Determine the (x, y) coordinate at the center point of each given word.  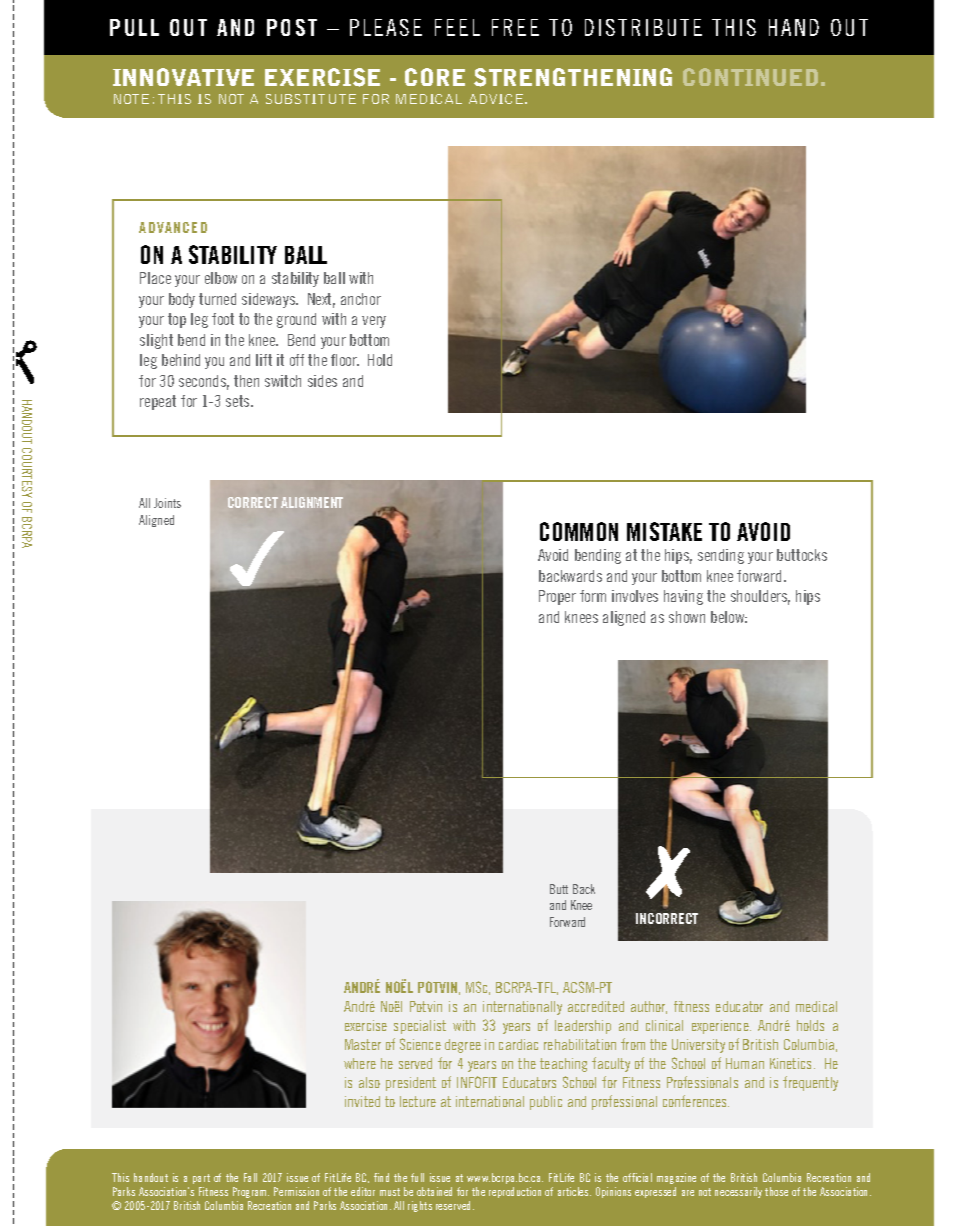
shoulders (760, 597)
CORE (435, 77)
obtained (434, 1191)
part (201, 1179)
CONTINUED (750, 77)
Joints (167, 503)
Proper (557, 597)
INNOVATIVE (183, 77)
